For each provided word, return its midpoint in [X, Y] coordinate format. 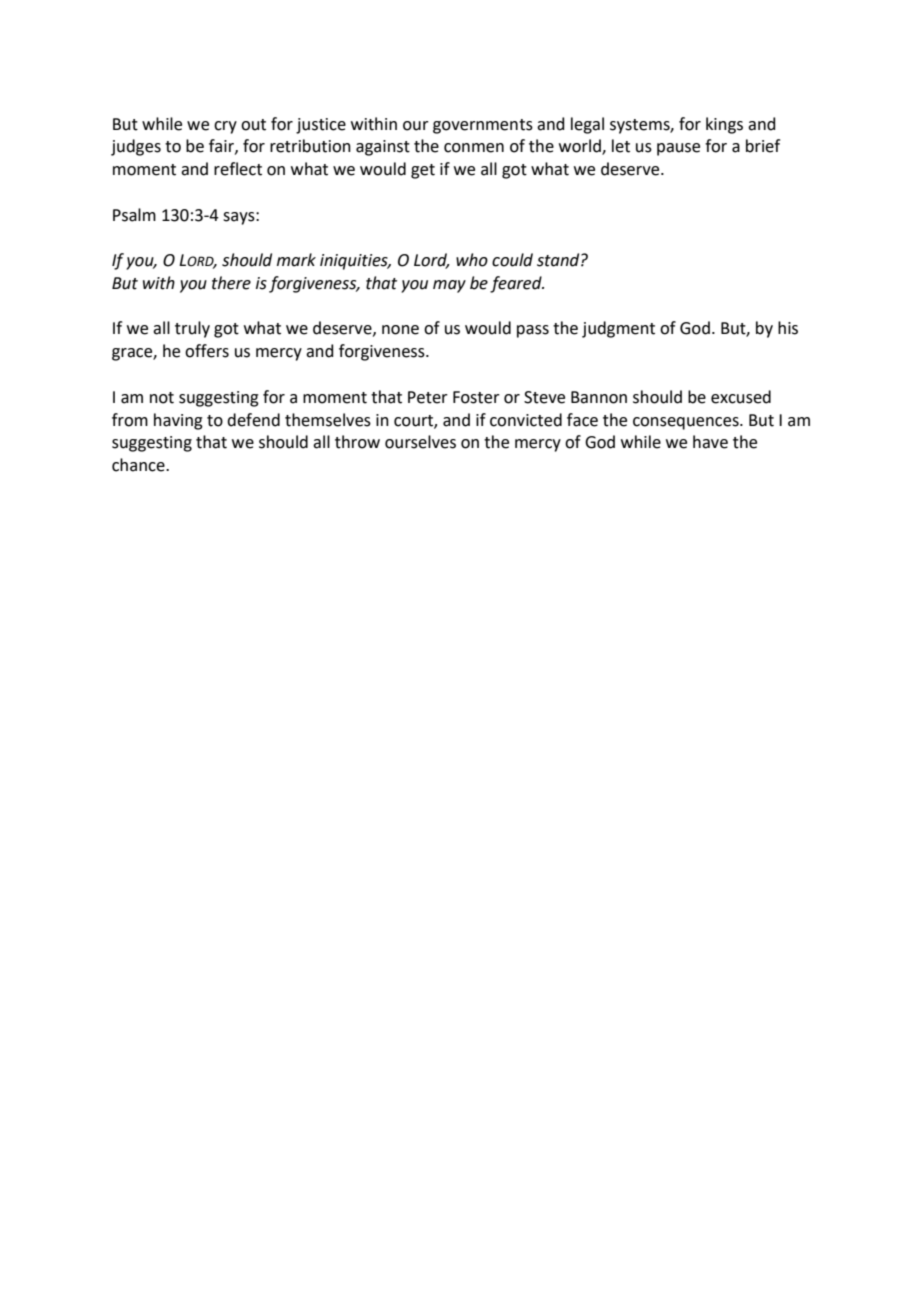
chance [139, 465]
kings [724, 125]
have [710, 442]
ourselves [420, 442]
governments [483, 126]
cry [225, 127]
